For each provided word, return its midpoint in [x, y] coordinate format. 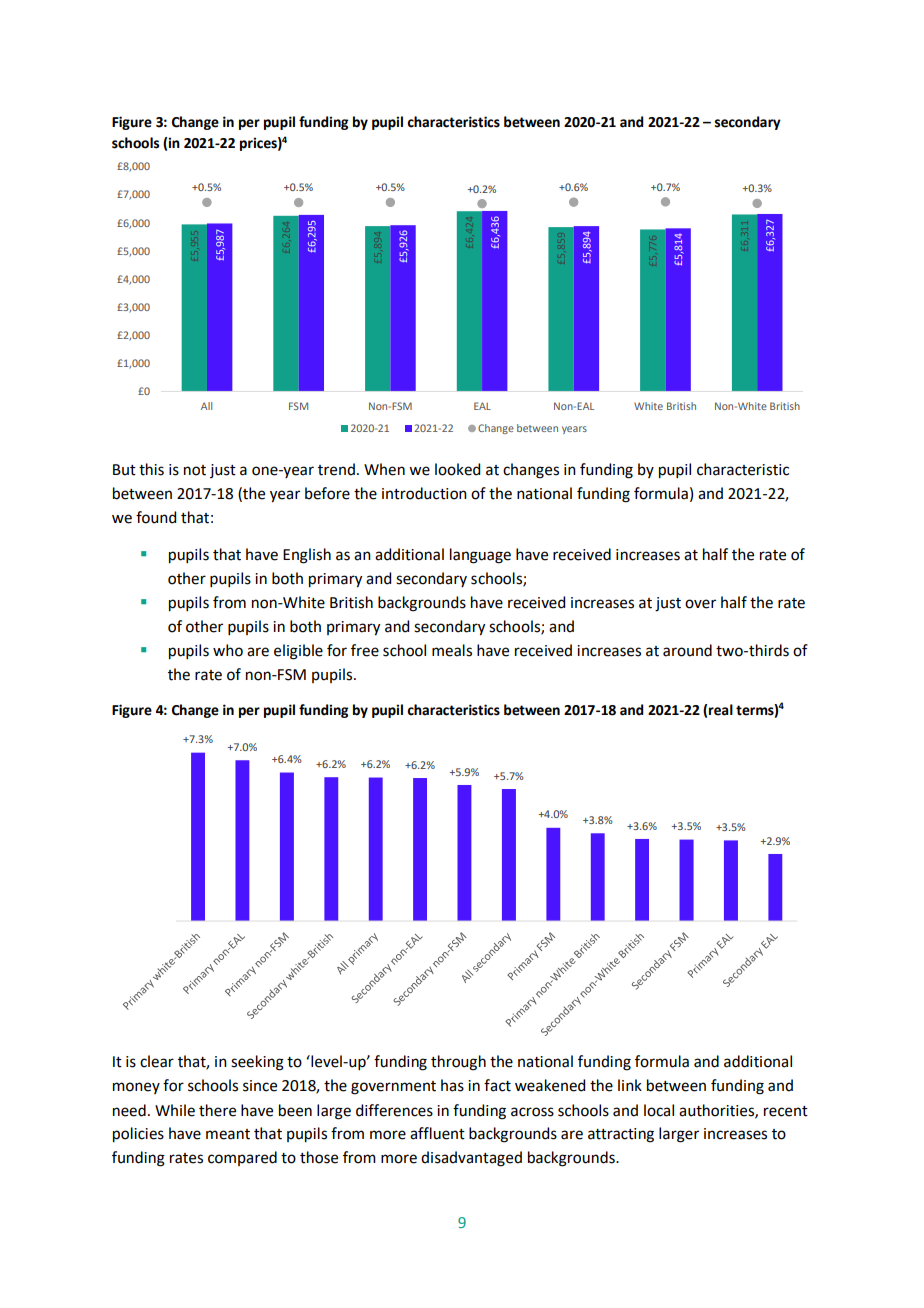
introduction [424, 493]
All [206, 406]
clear [157, 1061]
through [458, 1063]
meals [452, 650]
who [228, 650]
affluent [437, 1133]
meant [228, 1134]
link [630, 1085]
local [659, 1110]
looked [457, 469]
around [687, 650]
